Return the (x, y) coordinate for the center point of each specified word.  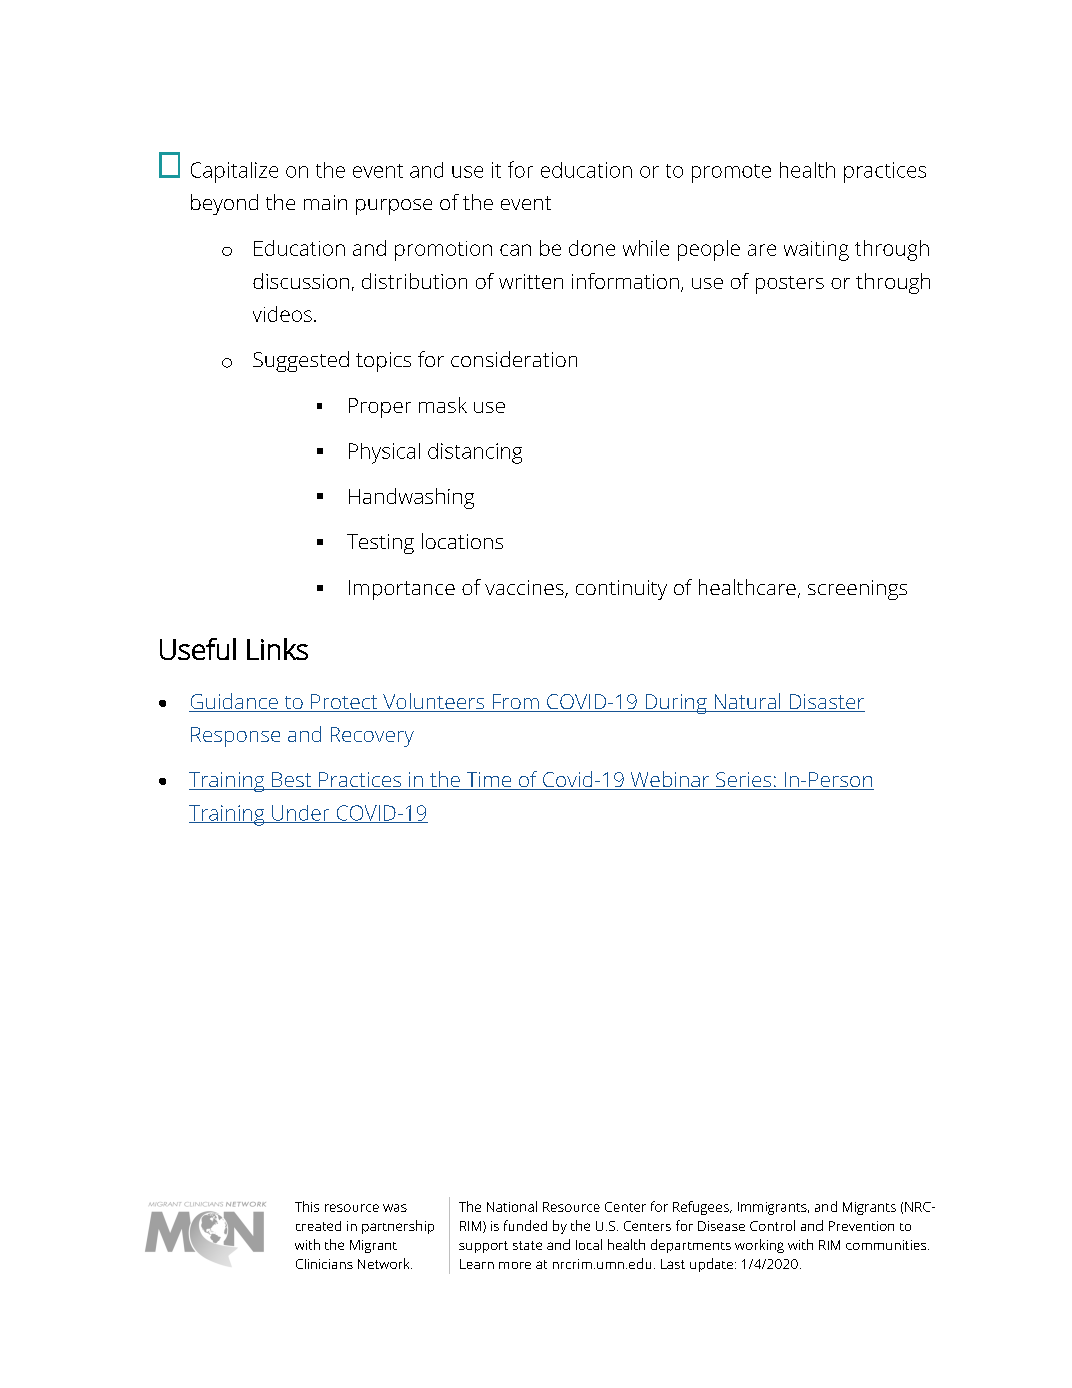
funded (525, 1225)
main (325, 202)
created (318, 1226)
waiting (816, 251)
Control (772, 1225)
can (515, 250)
